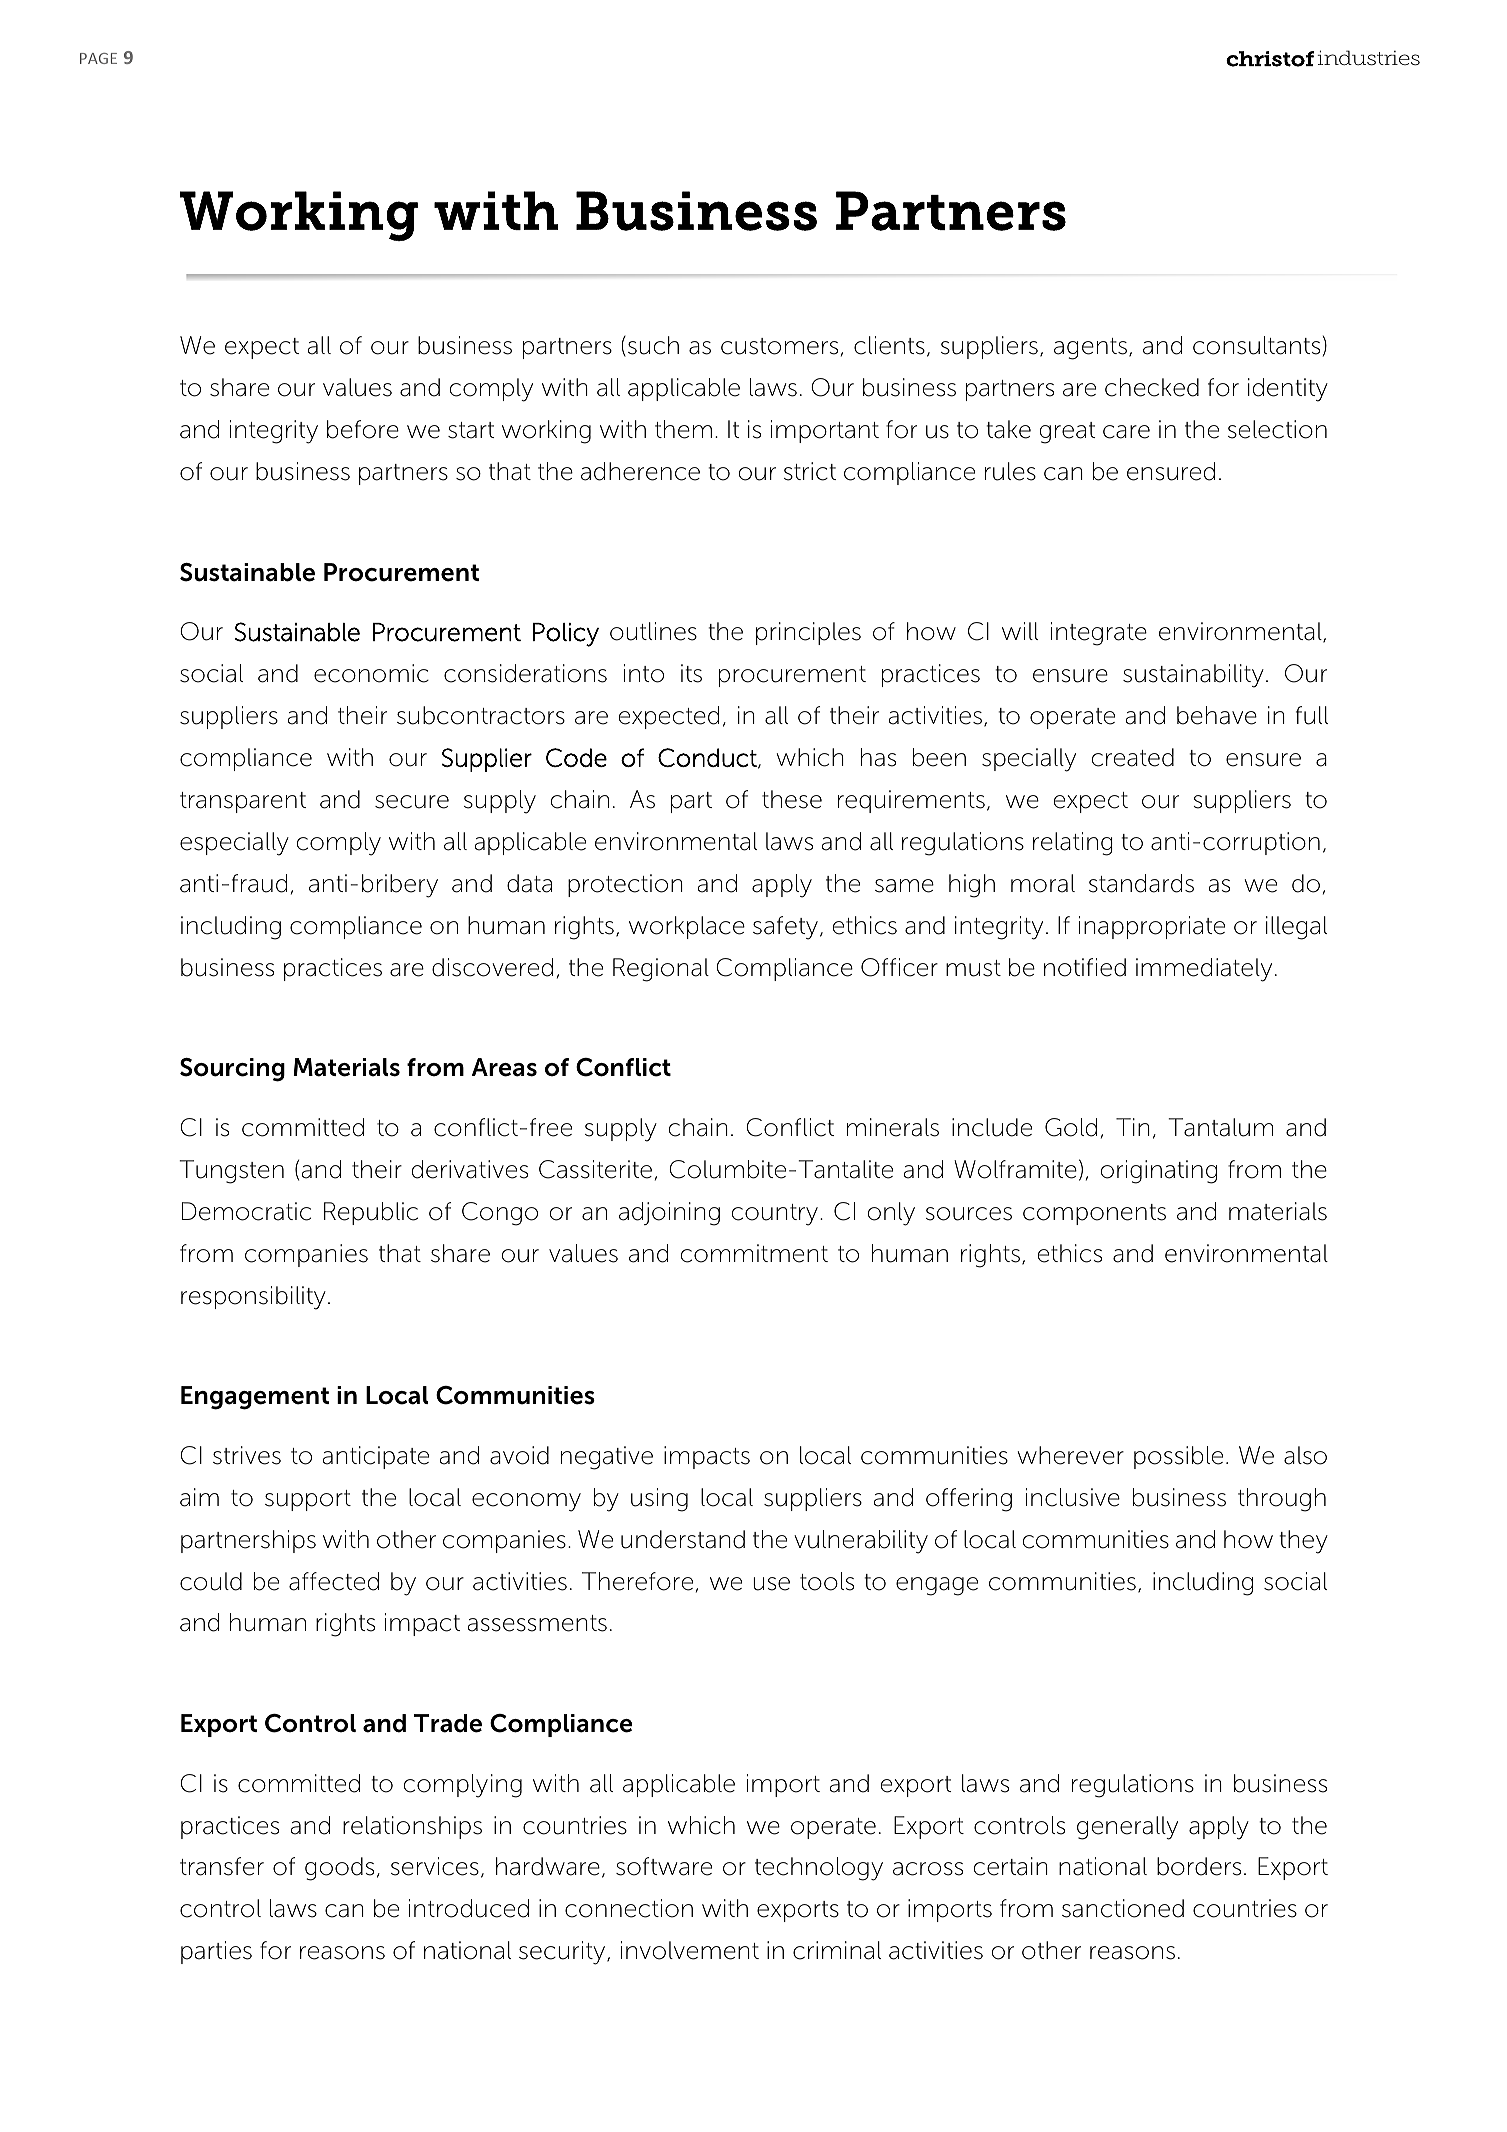  What do you see at coordinates (1204, 970) in the document?
I see `immediately` at bounding box center [1204, 970].
